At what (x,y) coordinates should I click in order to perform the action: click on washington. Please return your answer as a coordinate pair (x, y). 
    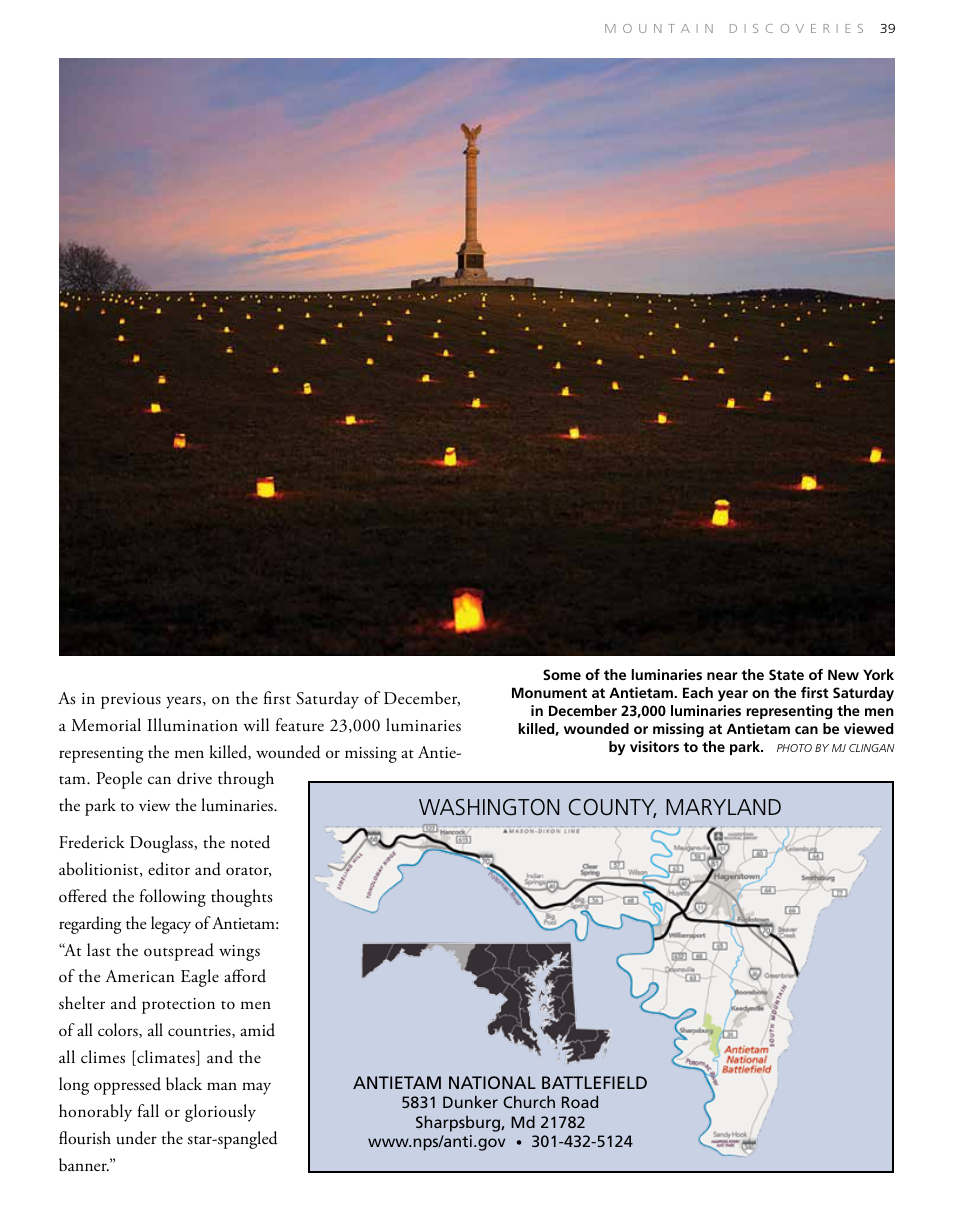
    Looking at the image, I should click on (489, 807).
